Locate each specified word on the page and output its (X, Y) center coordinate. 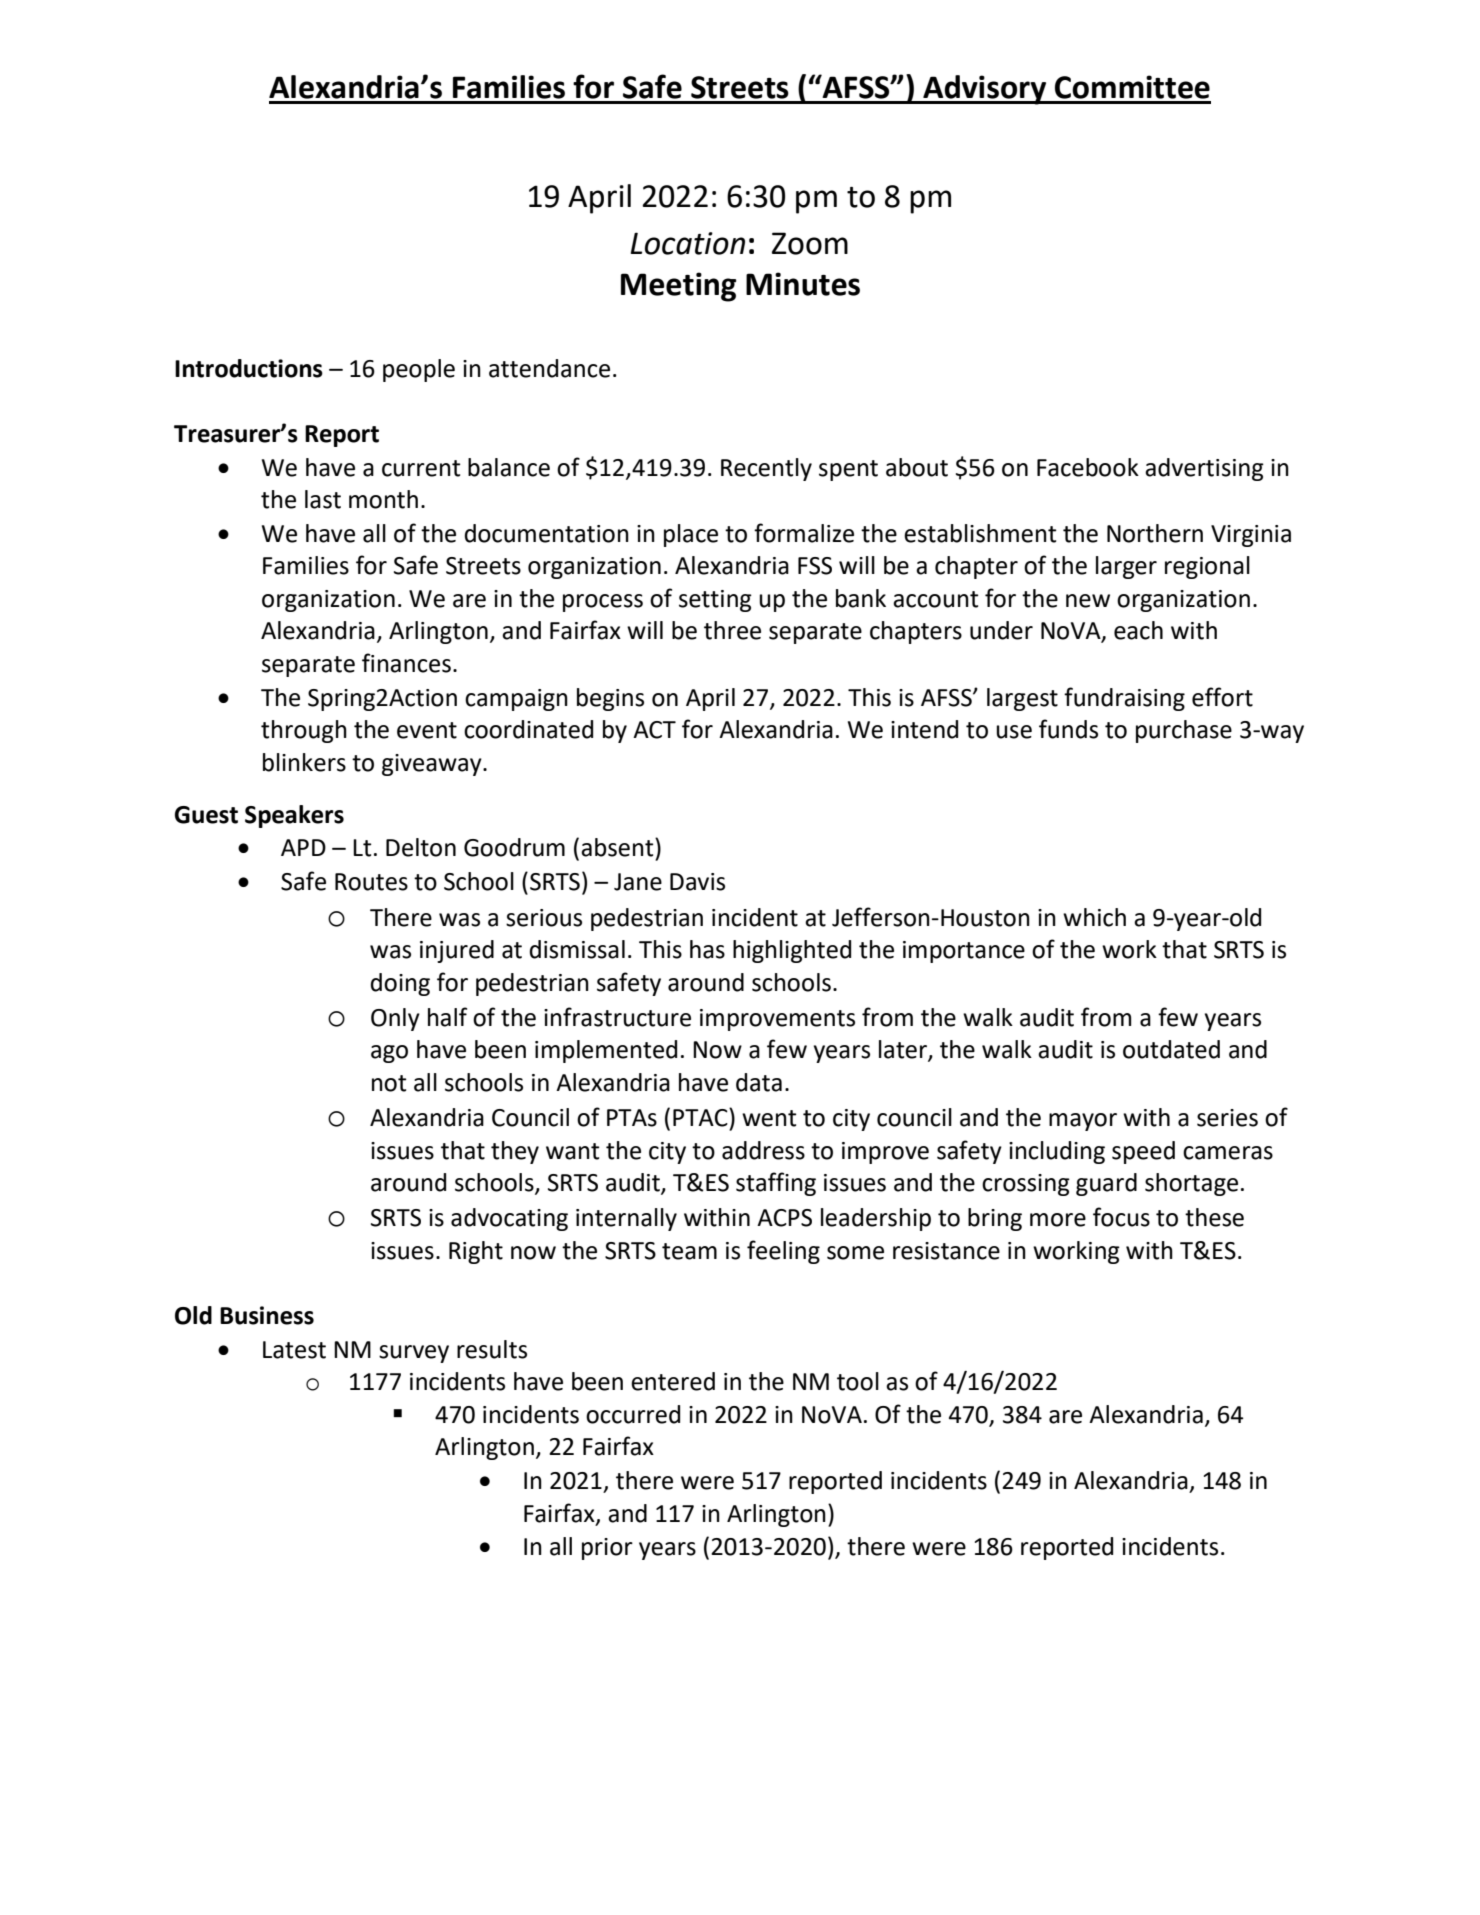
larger (1126, 567)
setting (715, 601)
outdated (1171, 1049)
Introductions (249, 368)
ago (389, 1054)
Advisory (985, 90)
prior (607, 1549)
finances (406, 663)
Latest (294, 1350)
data (759, 1082)
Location (688, 243)
